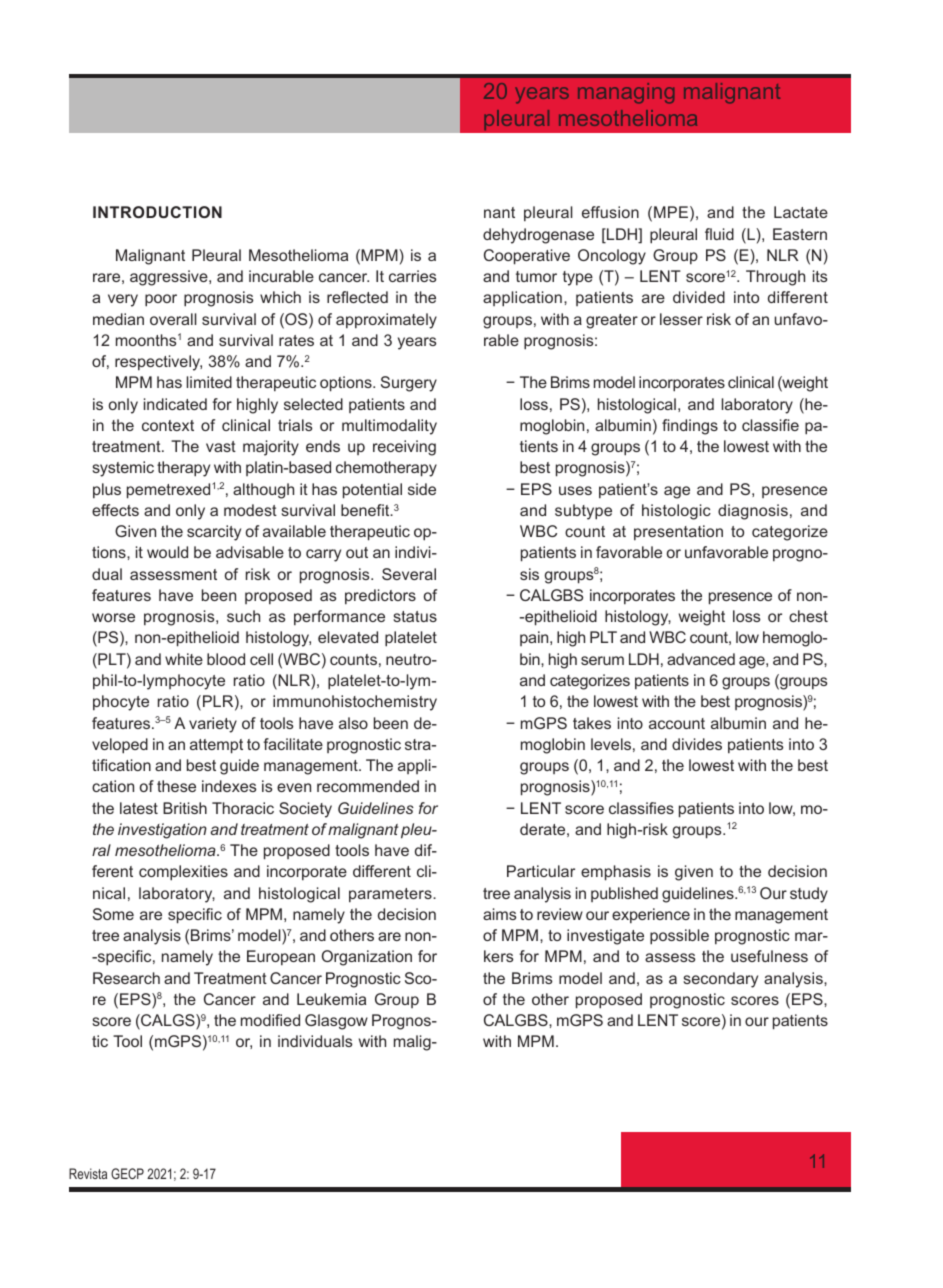  What do you see at coordinates (538, 236) in the screenshot?
I see `dehydrogenase` at bounding box center [538, 236].
